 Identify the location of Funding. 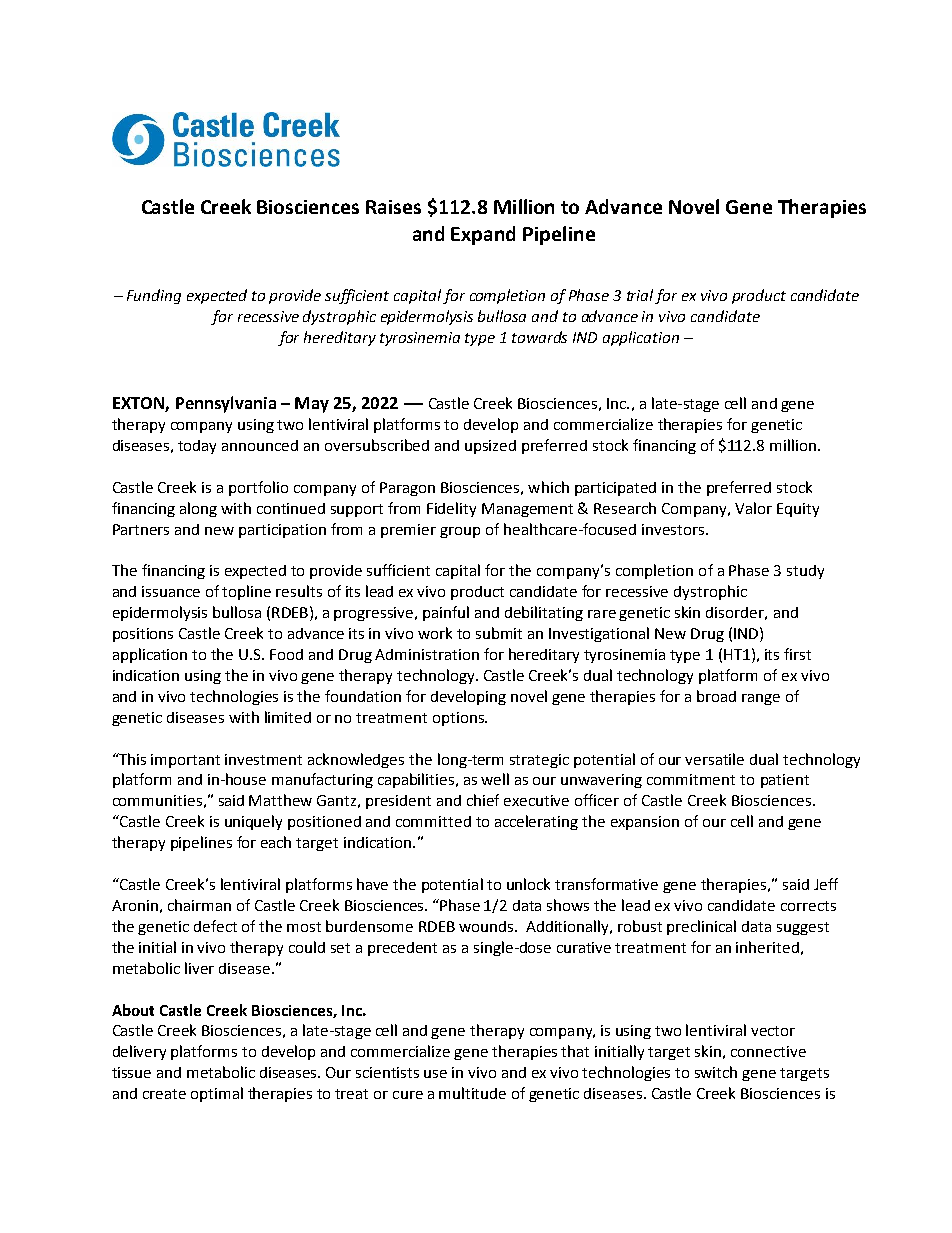
(154, 296).
